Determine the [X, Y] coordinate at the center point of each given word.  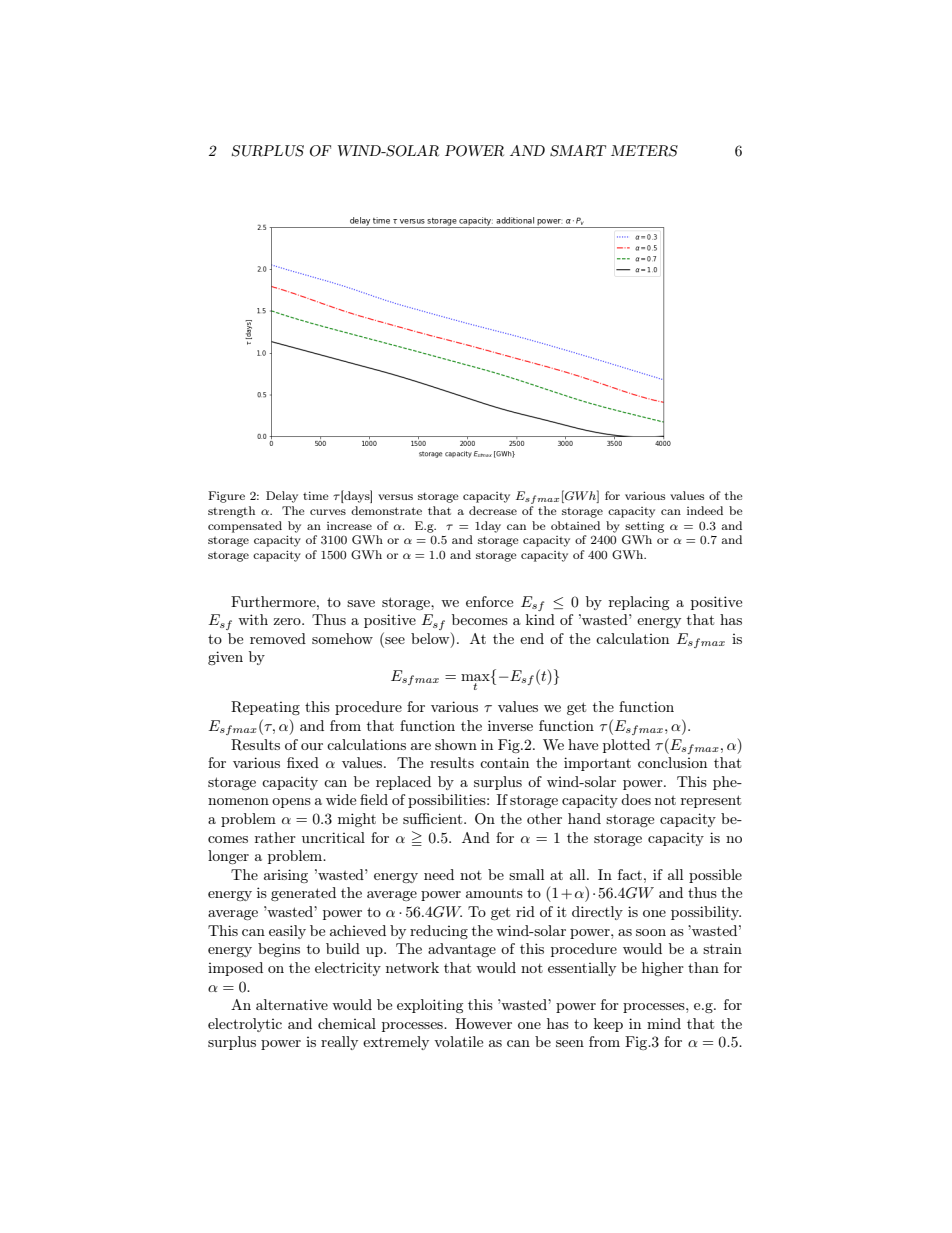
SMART [578, 151]
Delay [282, 497]
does [636, 799]
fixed [303, 762]
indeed [705, 510]
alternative [292, 1004]
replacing [639, 603]
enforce [489, 601]
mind [664, 1023]
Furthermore [274, 601]
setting [644, 527]
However [483, 1023]
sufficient [434, 818]
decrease [493, 510]
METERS [644, 151]
